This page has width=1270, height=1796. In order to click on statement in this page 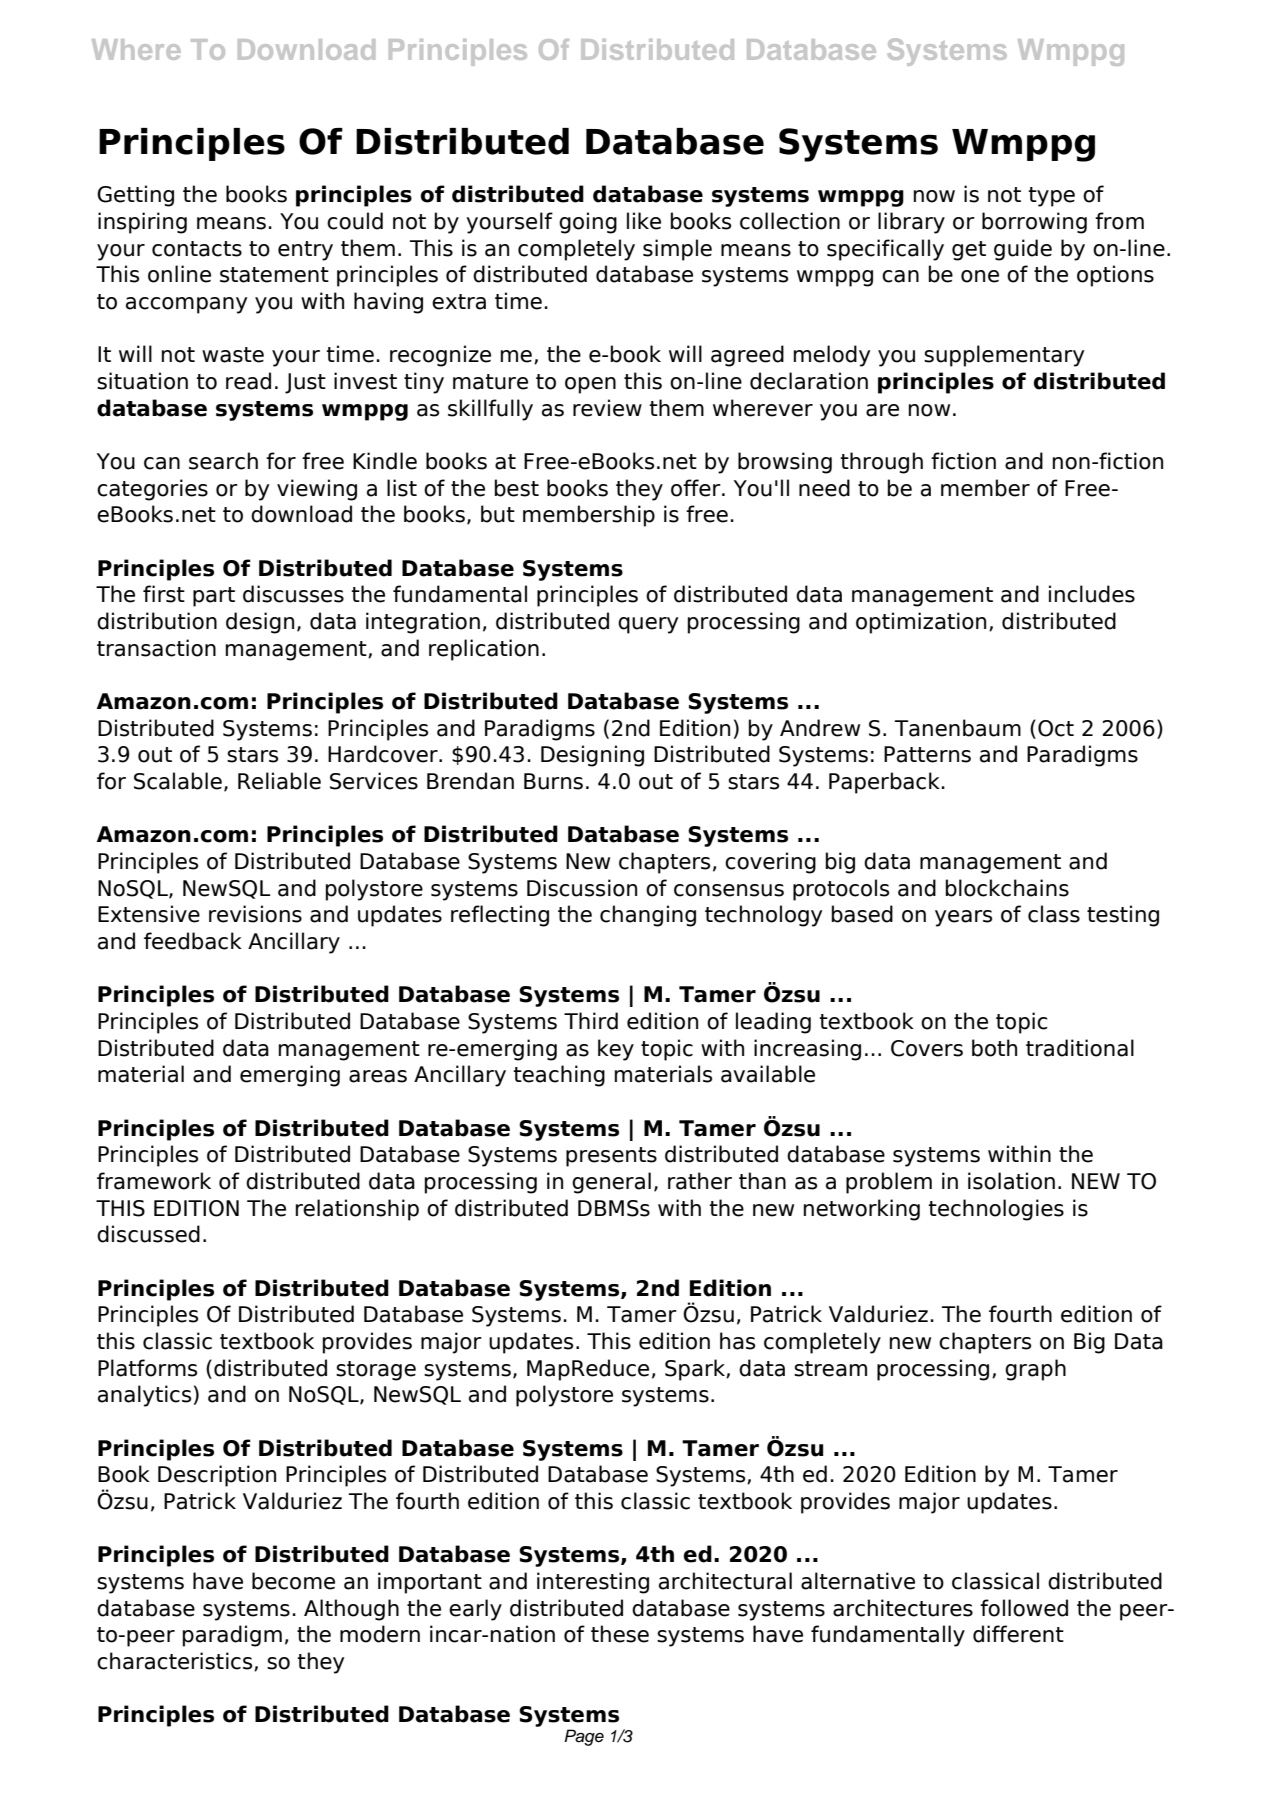, I will do `click(274, 275)`.
